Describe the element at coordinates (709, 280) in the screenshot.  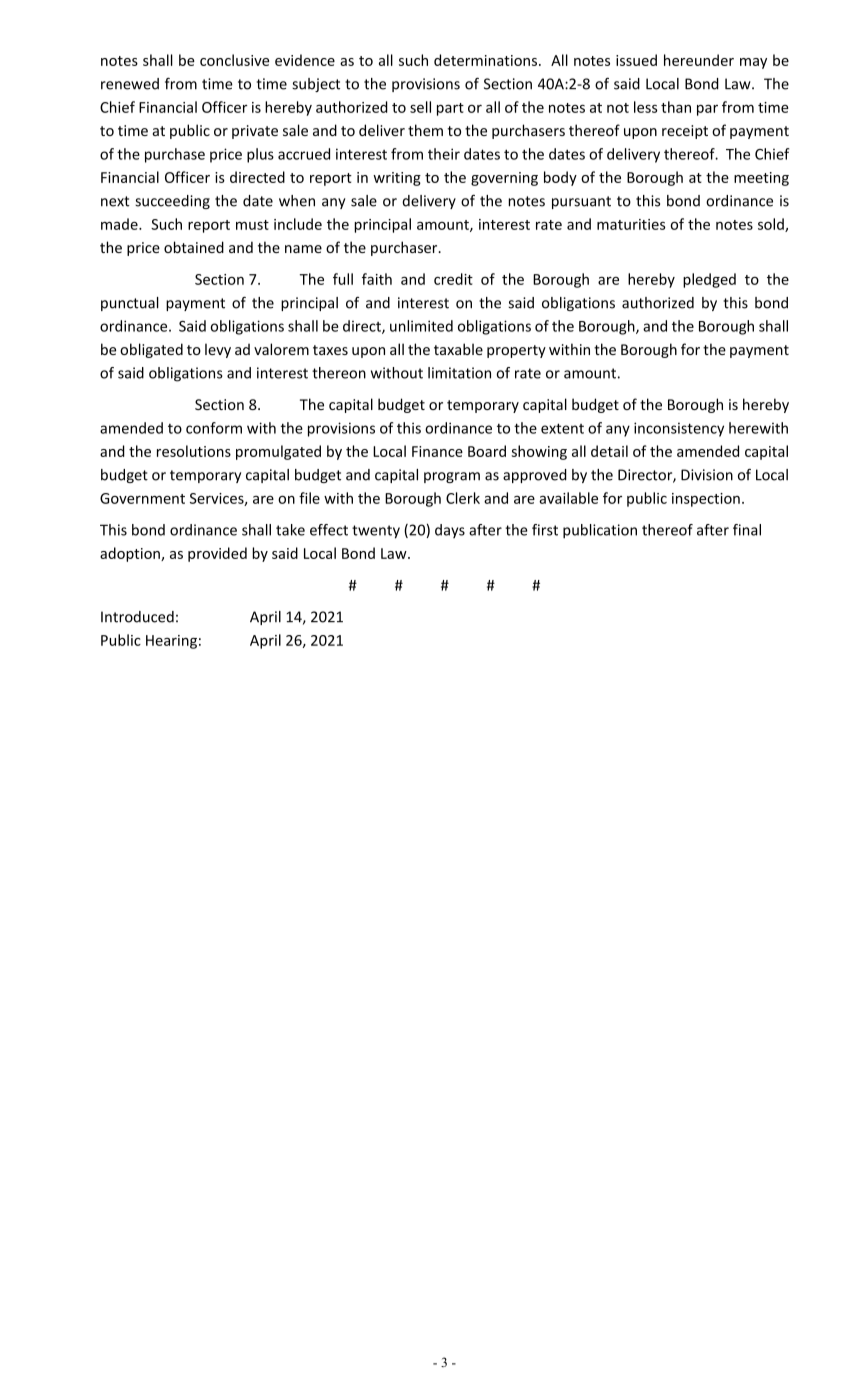
I see `pledged` at that location.
